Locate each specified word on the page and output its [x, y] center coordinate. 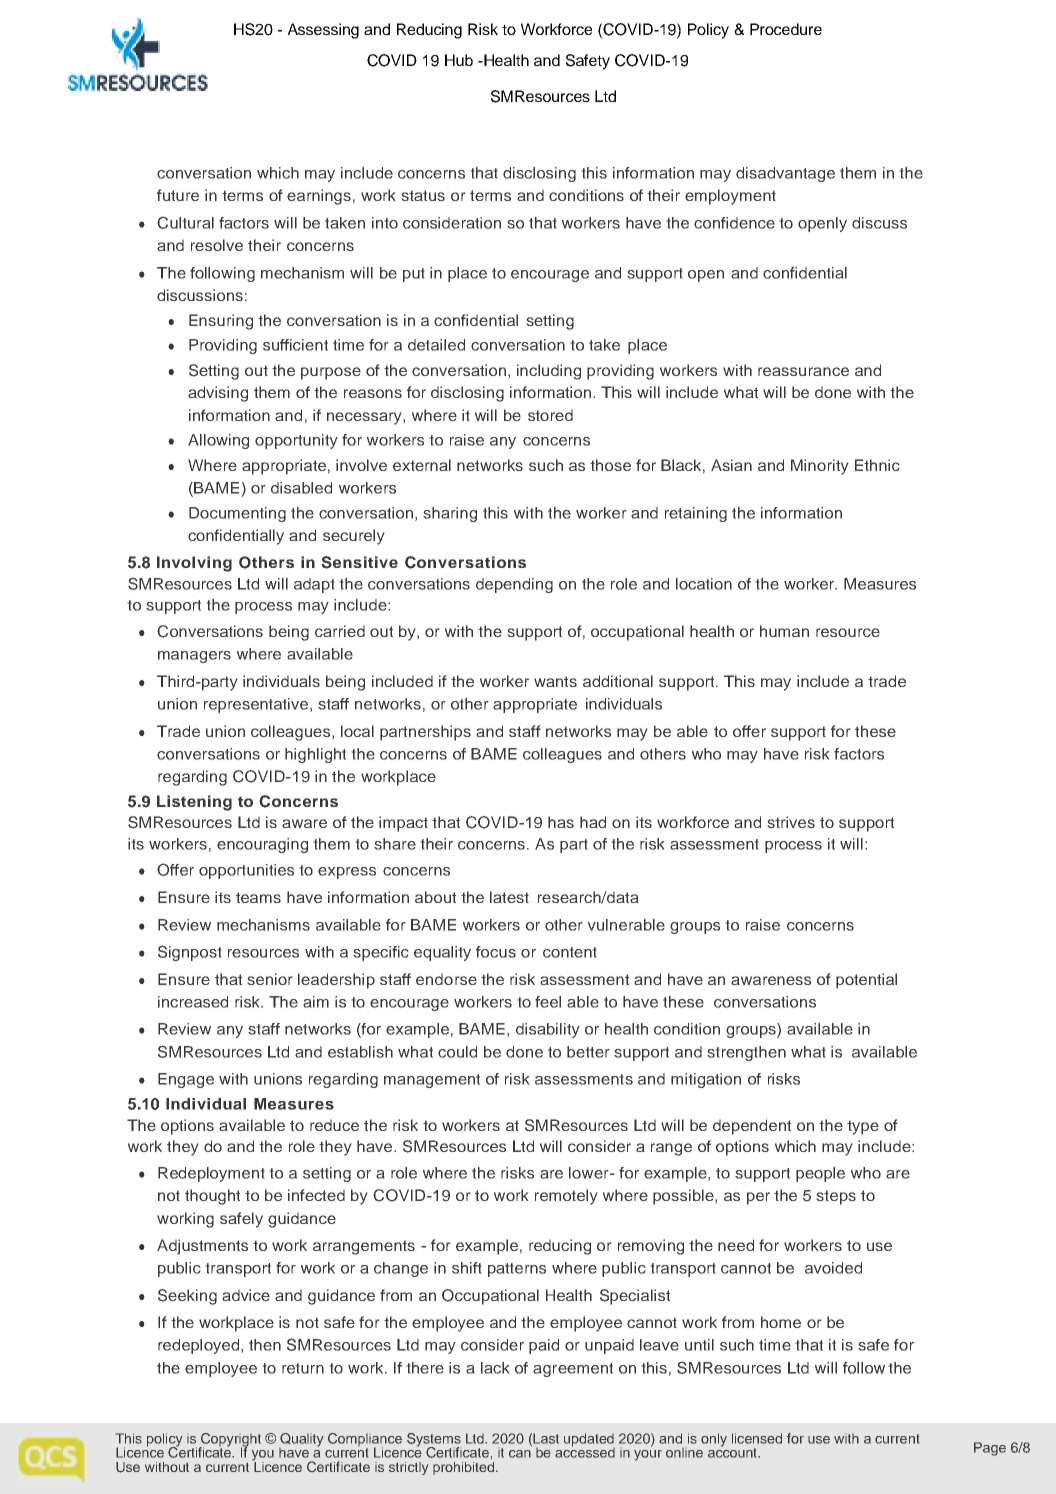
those [610, 465]
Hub [459, 60]
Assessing [323, 31]
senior [270, 979]
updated [589, 1441]
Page [990, 1449]
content [570, 952]
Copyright [230, 1441]
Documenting [237, 514]
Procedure [786, 29]
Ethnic [877, 465]
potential [866, 981]
